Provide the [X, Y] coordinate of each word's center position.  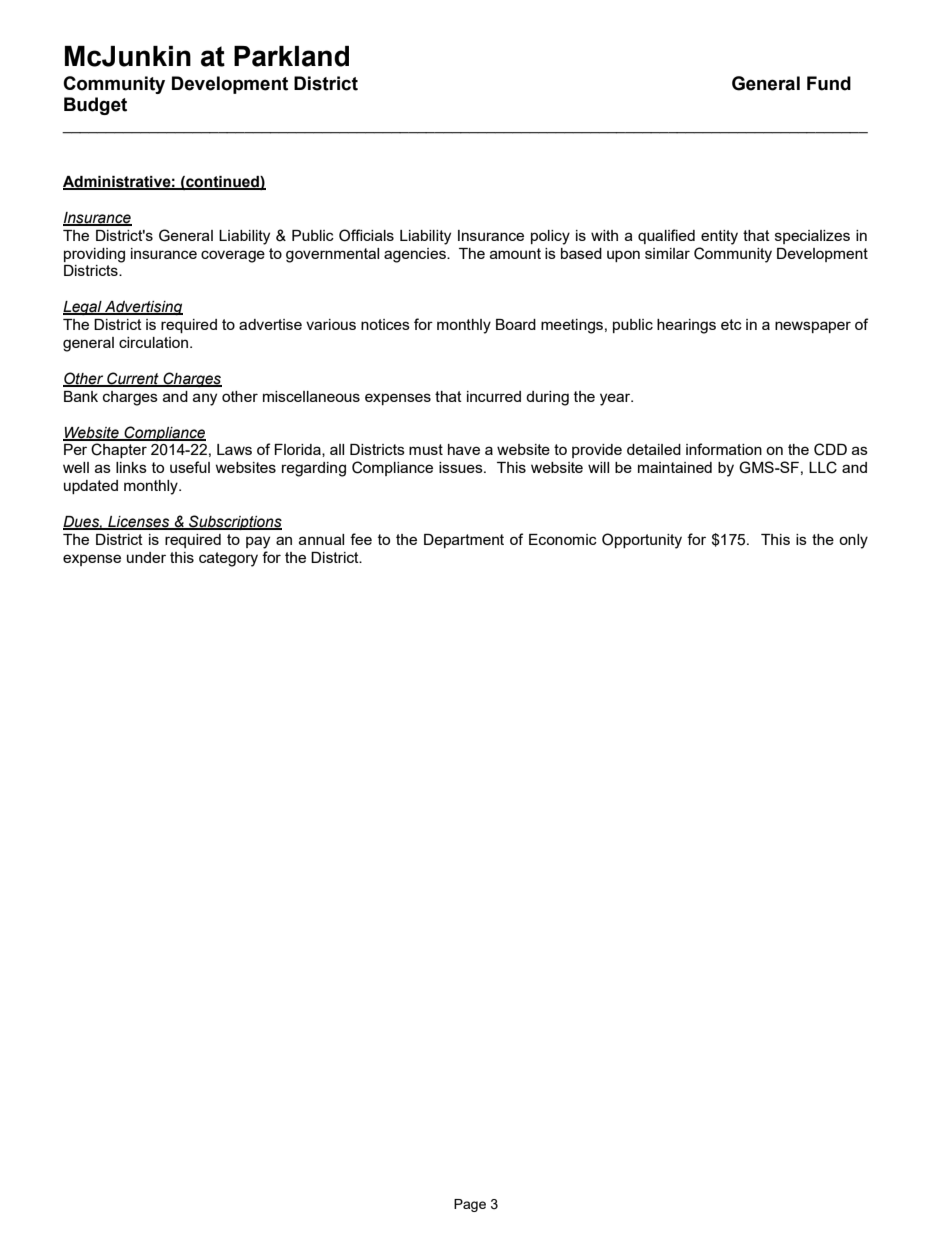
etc [731, 324]
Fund [829, 83]
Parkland [291, 56]
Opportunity [642, 541]
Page [470, 1205]
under [146, 557]
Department [464, 541]
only [853, 541]
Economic [563, 539]
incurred [494, 396]
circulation [153, 342]
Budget [95, 106]
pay [258, 542]
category [228, 559]
